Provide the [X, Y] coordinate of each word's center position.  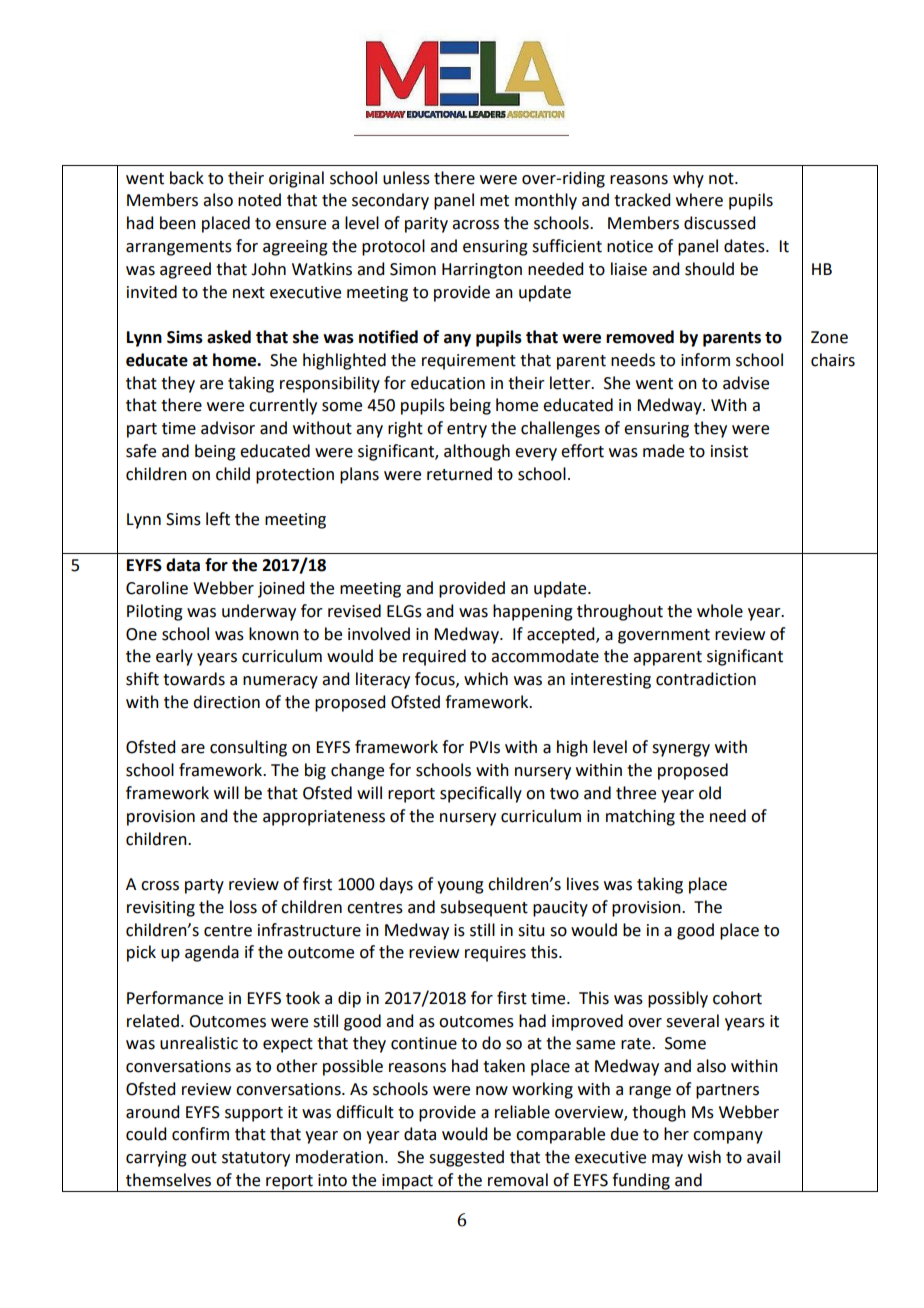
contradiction [706, 679]
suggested [466, 1158]
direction [226, 702]
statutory [256, 1159]
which [486, 679]
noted [259, 200]
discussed [719, 223]
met [494, 201]
